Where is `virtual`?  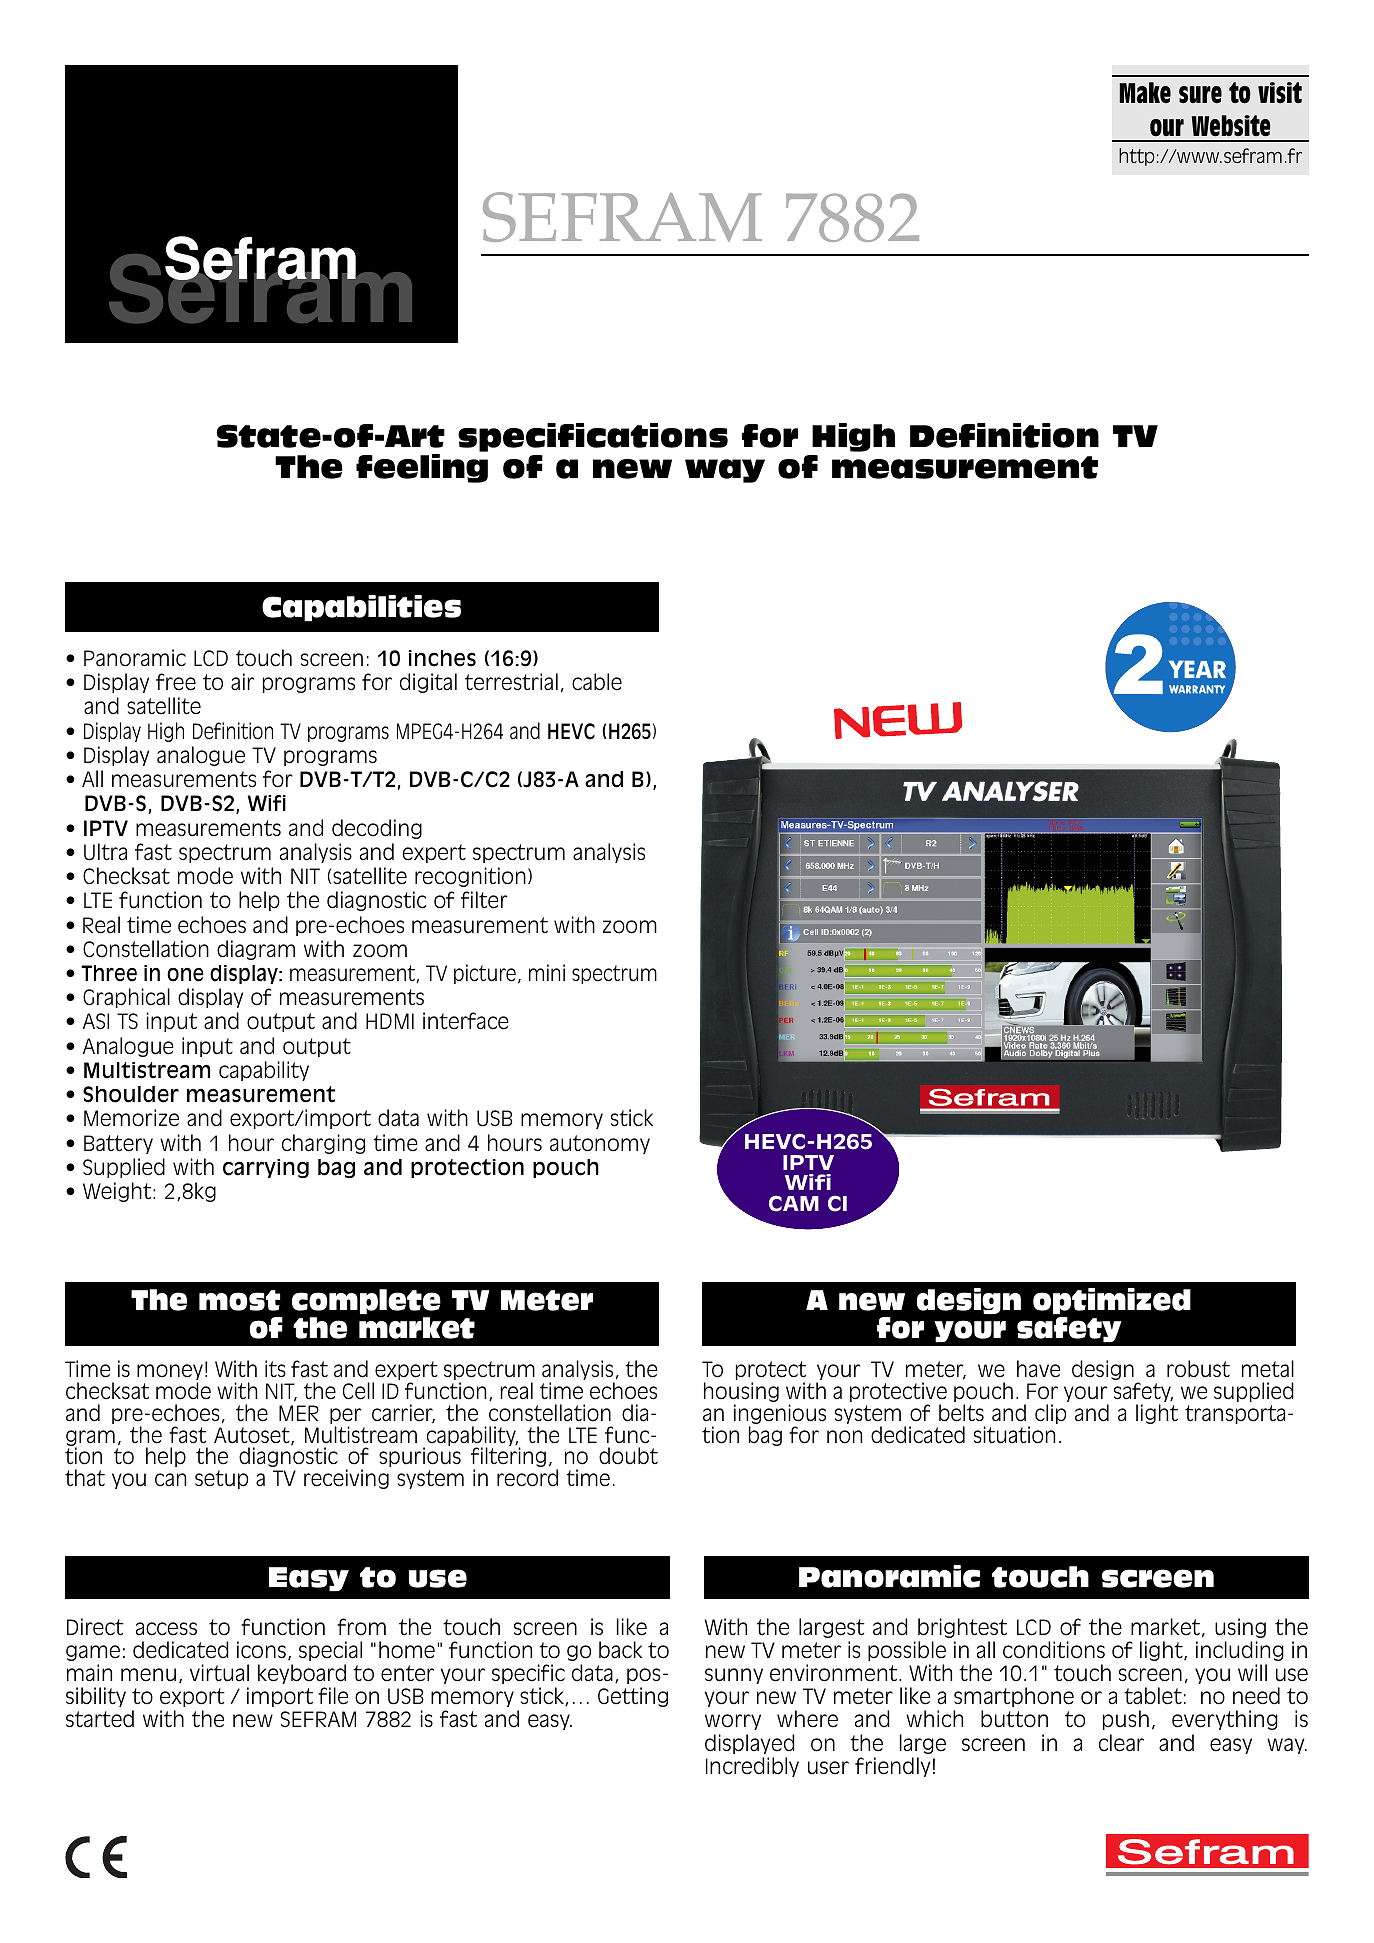 virtual is located at coordinates (219, 1673).
